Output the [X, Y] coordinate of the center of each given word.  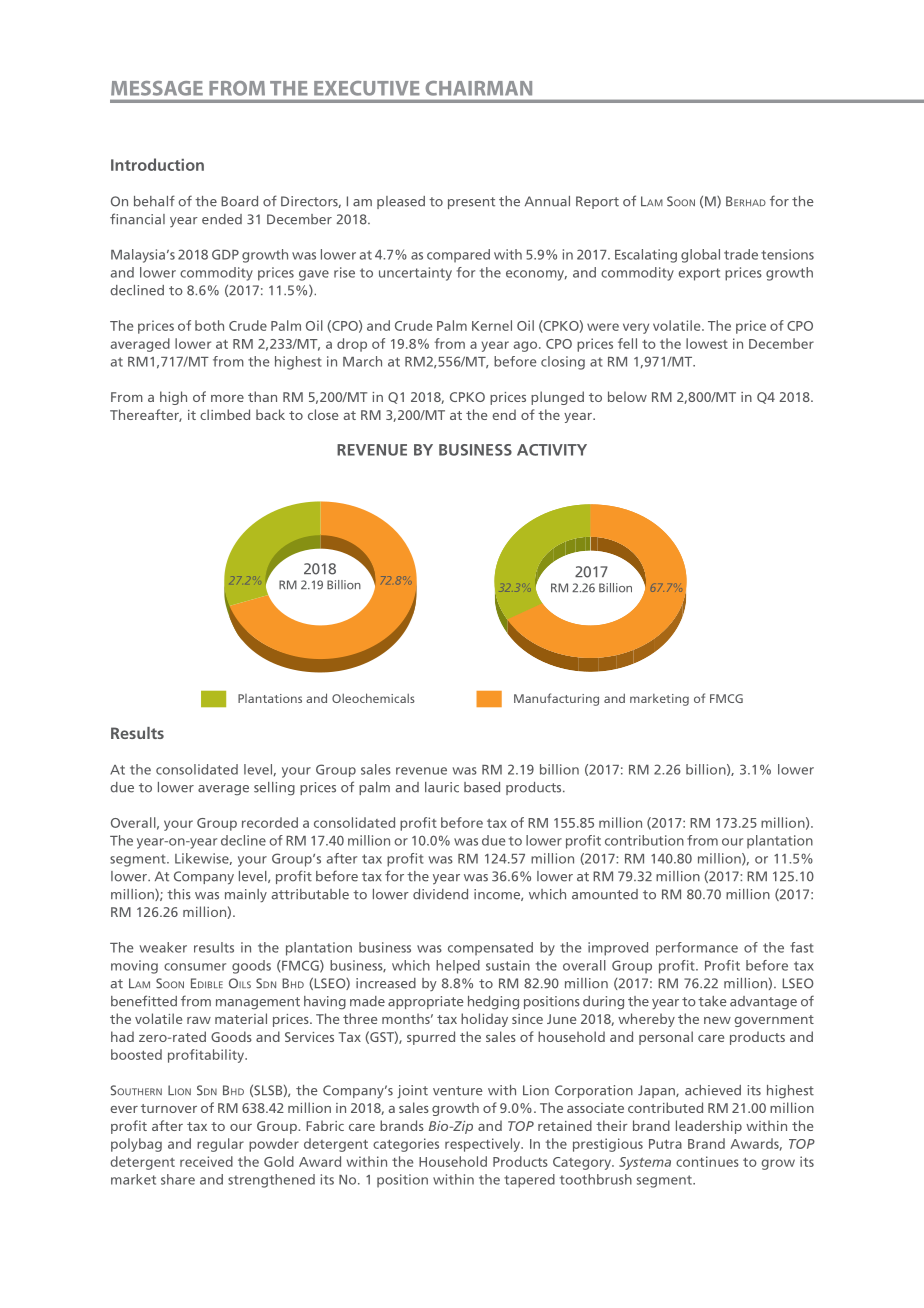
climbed [225, 414]
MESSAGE [157, 88]
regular [220, 1145]
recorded [270, 822]
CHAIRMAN [479, 88]
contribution [644, 840]
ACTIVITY [552, 450]
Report [597, 202]
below [627, 396]
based [482, 787]
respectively [484, 1145]
